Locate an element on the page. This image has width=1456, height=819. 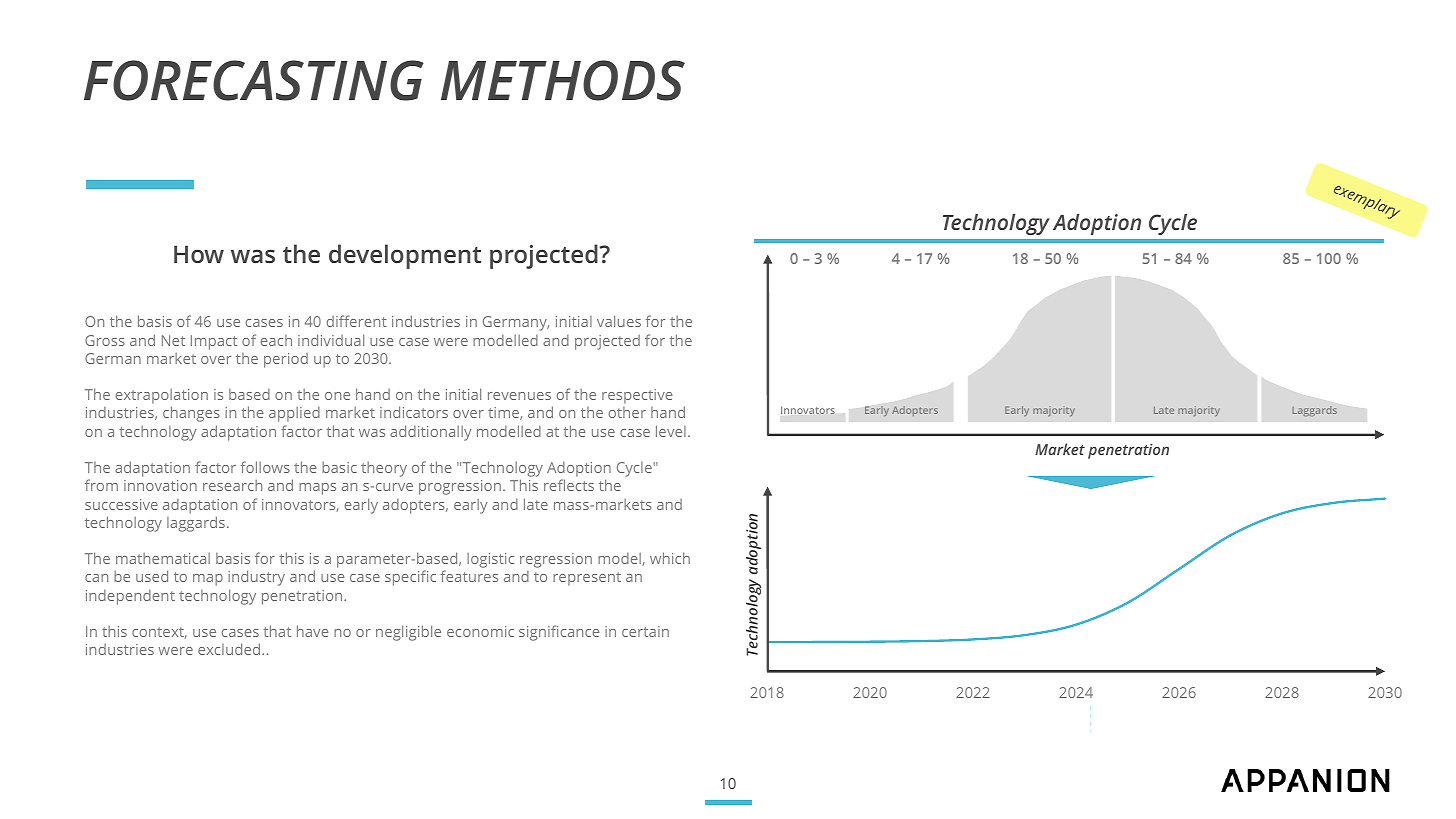
development is located at coordinates (405, 256).
